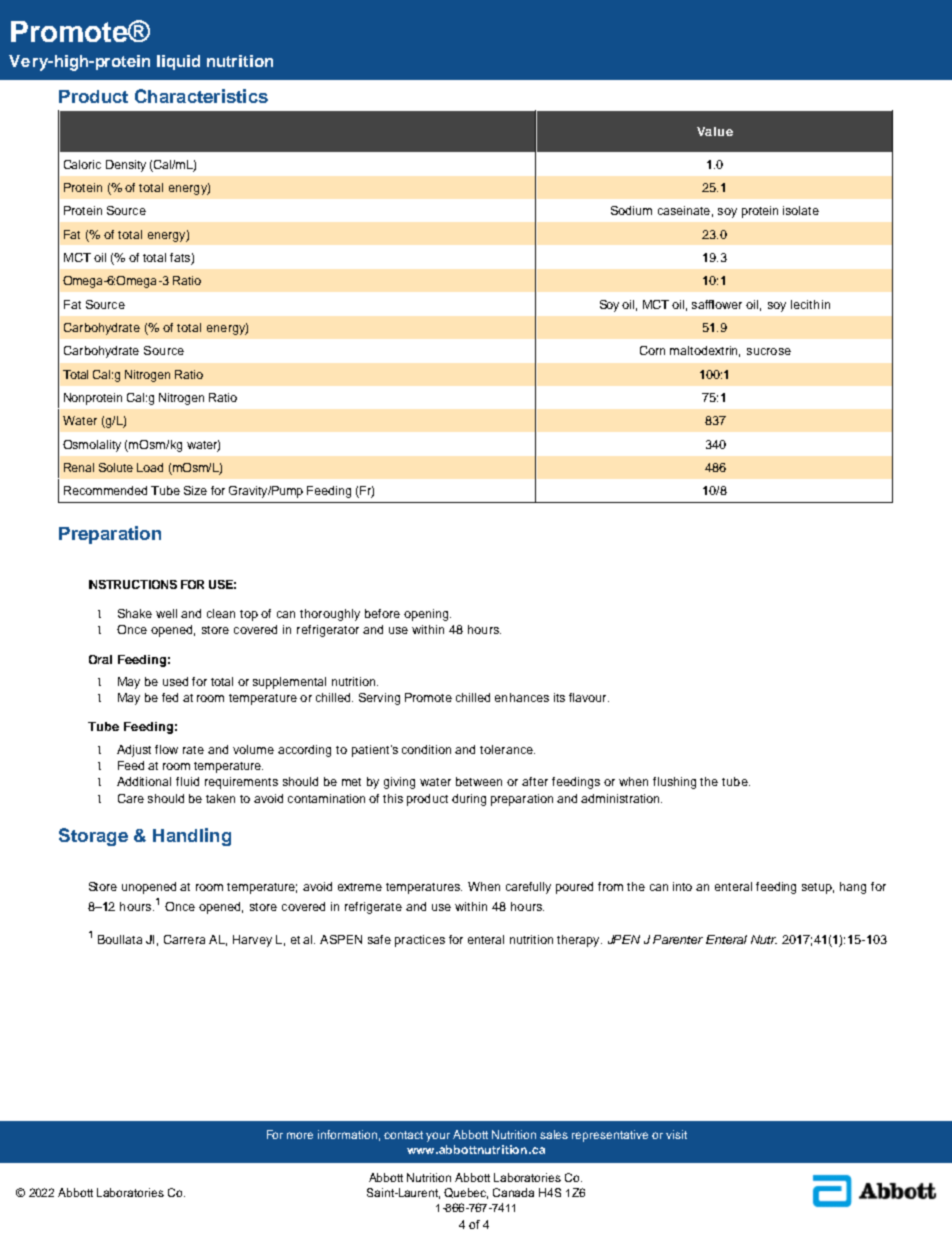  Describe the element at coordinates (166, 613) in the screenshot. I see `well` at that location.
